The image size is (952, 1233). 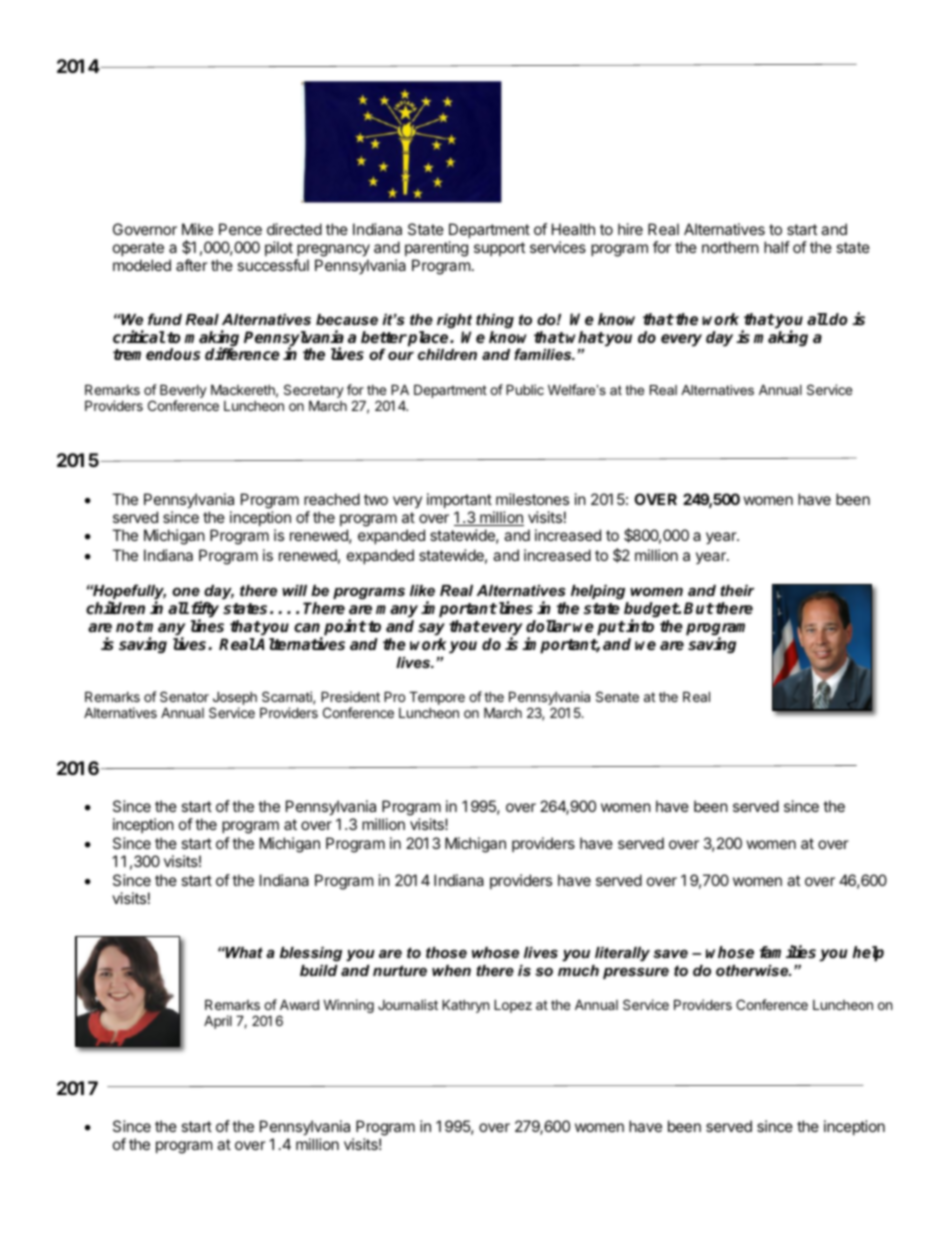 I want to click on fifty, so click(x=205, y=611).
